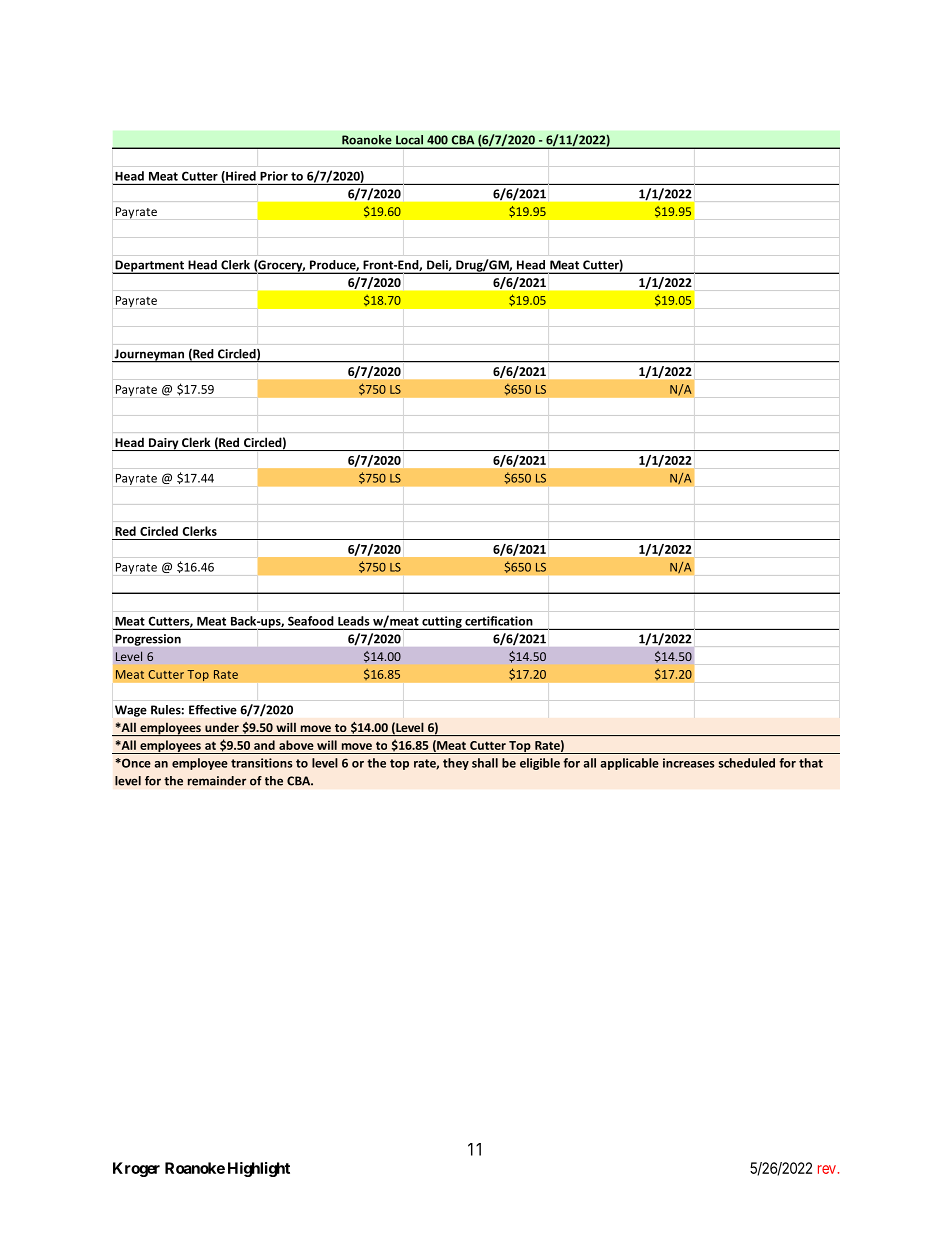 This document has height=1233, width=952. Describe the element at coordinates (259, 1169) in the document. I see `Highlight` at that location.
